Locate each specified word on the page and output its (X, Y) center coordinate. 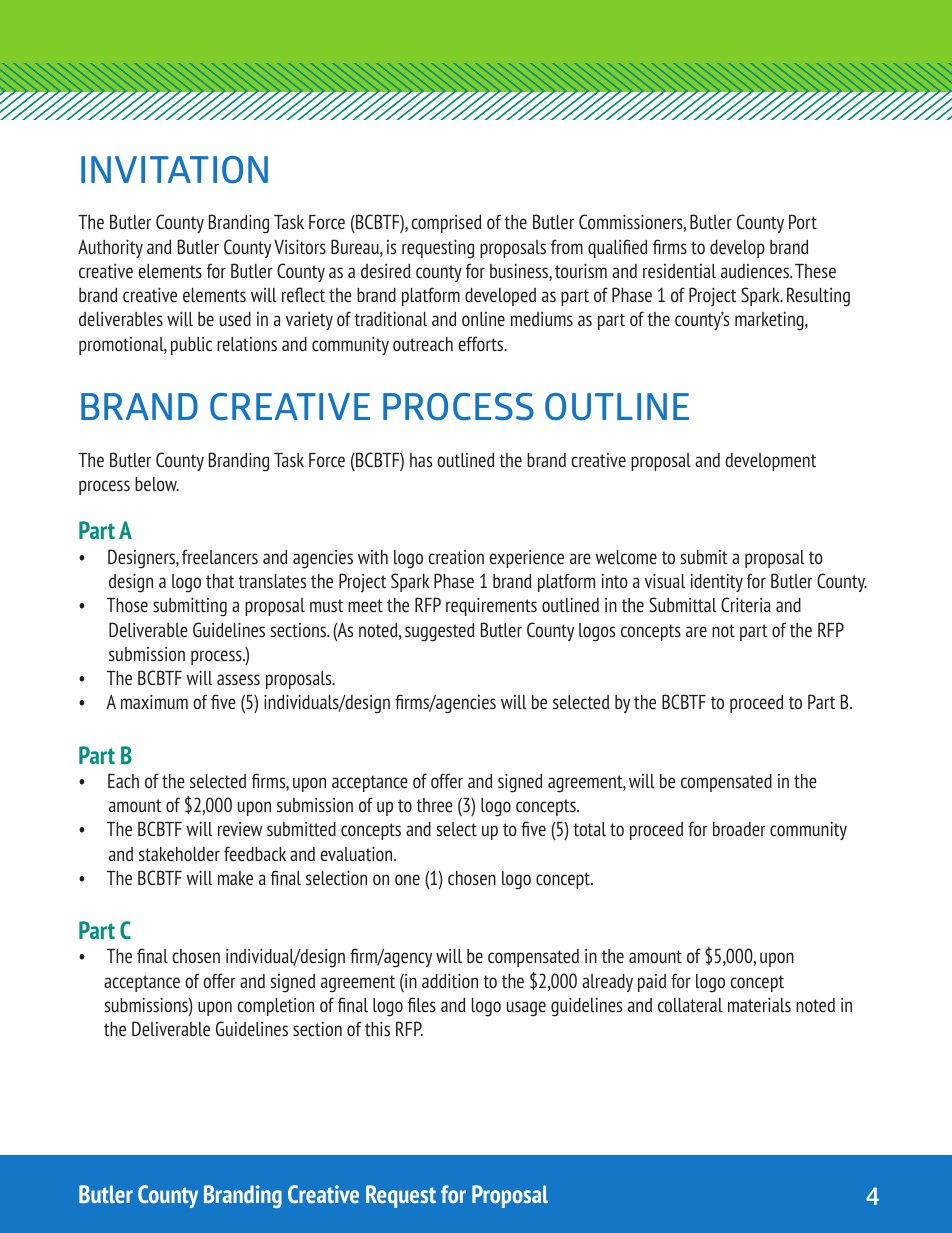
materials (759, 1004)
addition (450, 980)
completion (275, 1007)
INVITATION (174, 170)
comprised (446, 224)
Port (803, 221)
